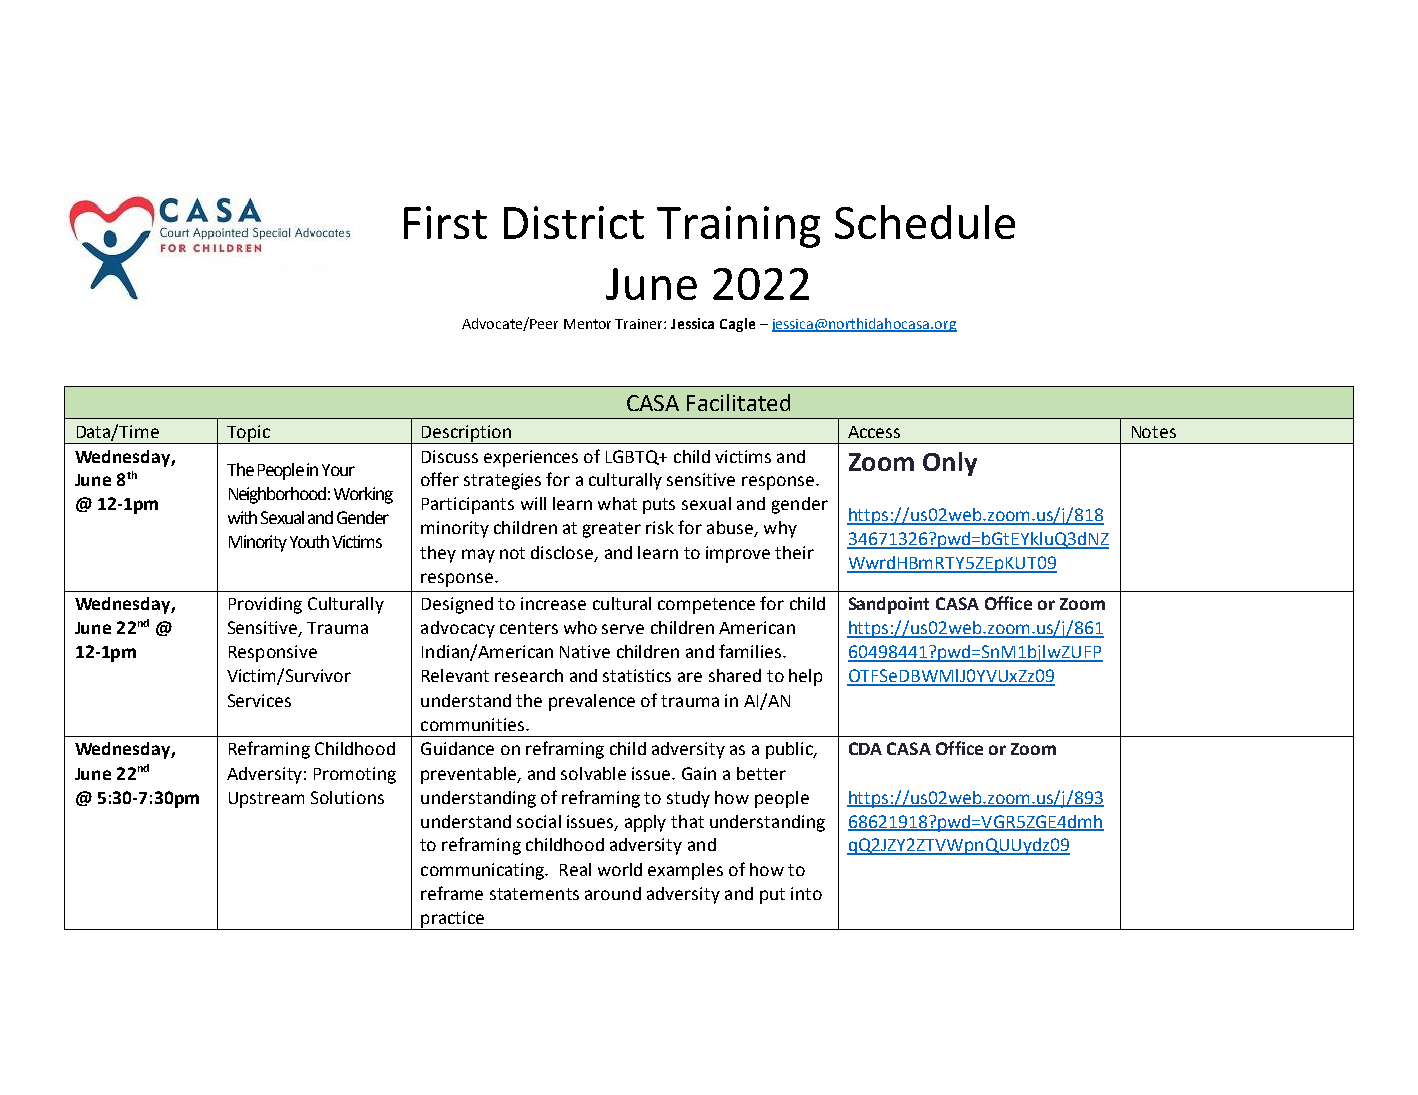 Image resolution: width=1418 pixels, height=1095 pixels. What do you see at coordinates (738, 402) in the screenshot?
I see `Facilitated` at bounding box center [738, 402].
